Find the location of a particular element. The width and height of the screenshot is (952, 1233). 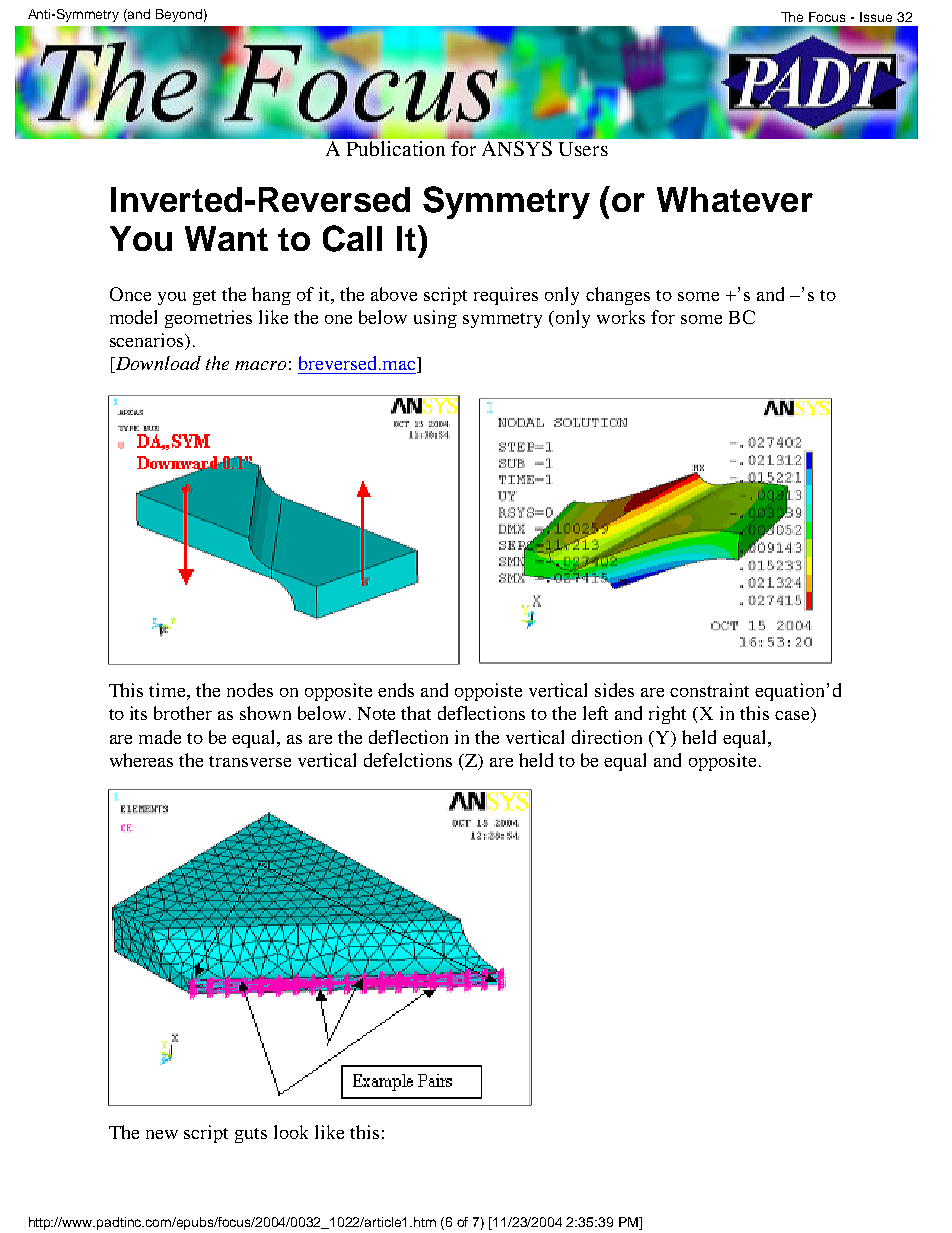

case is located at coordinates (793, 717).
